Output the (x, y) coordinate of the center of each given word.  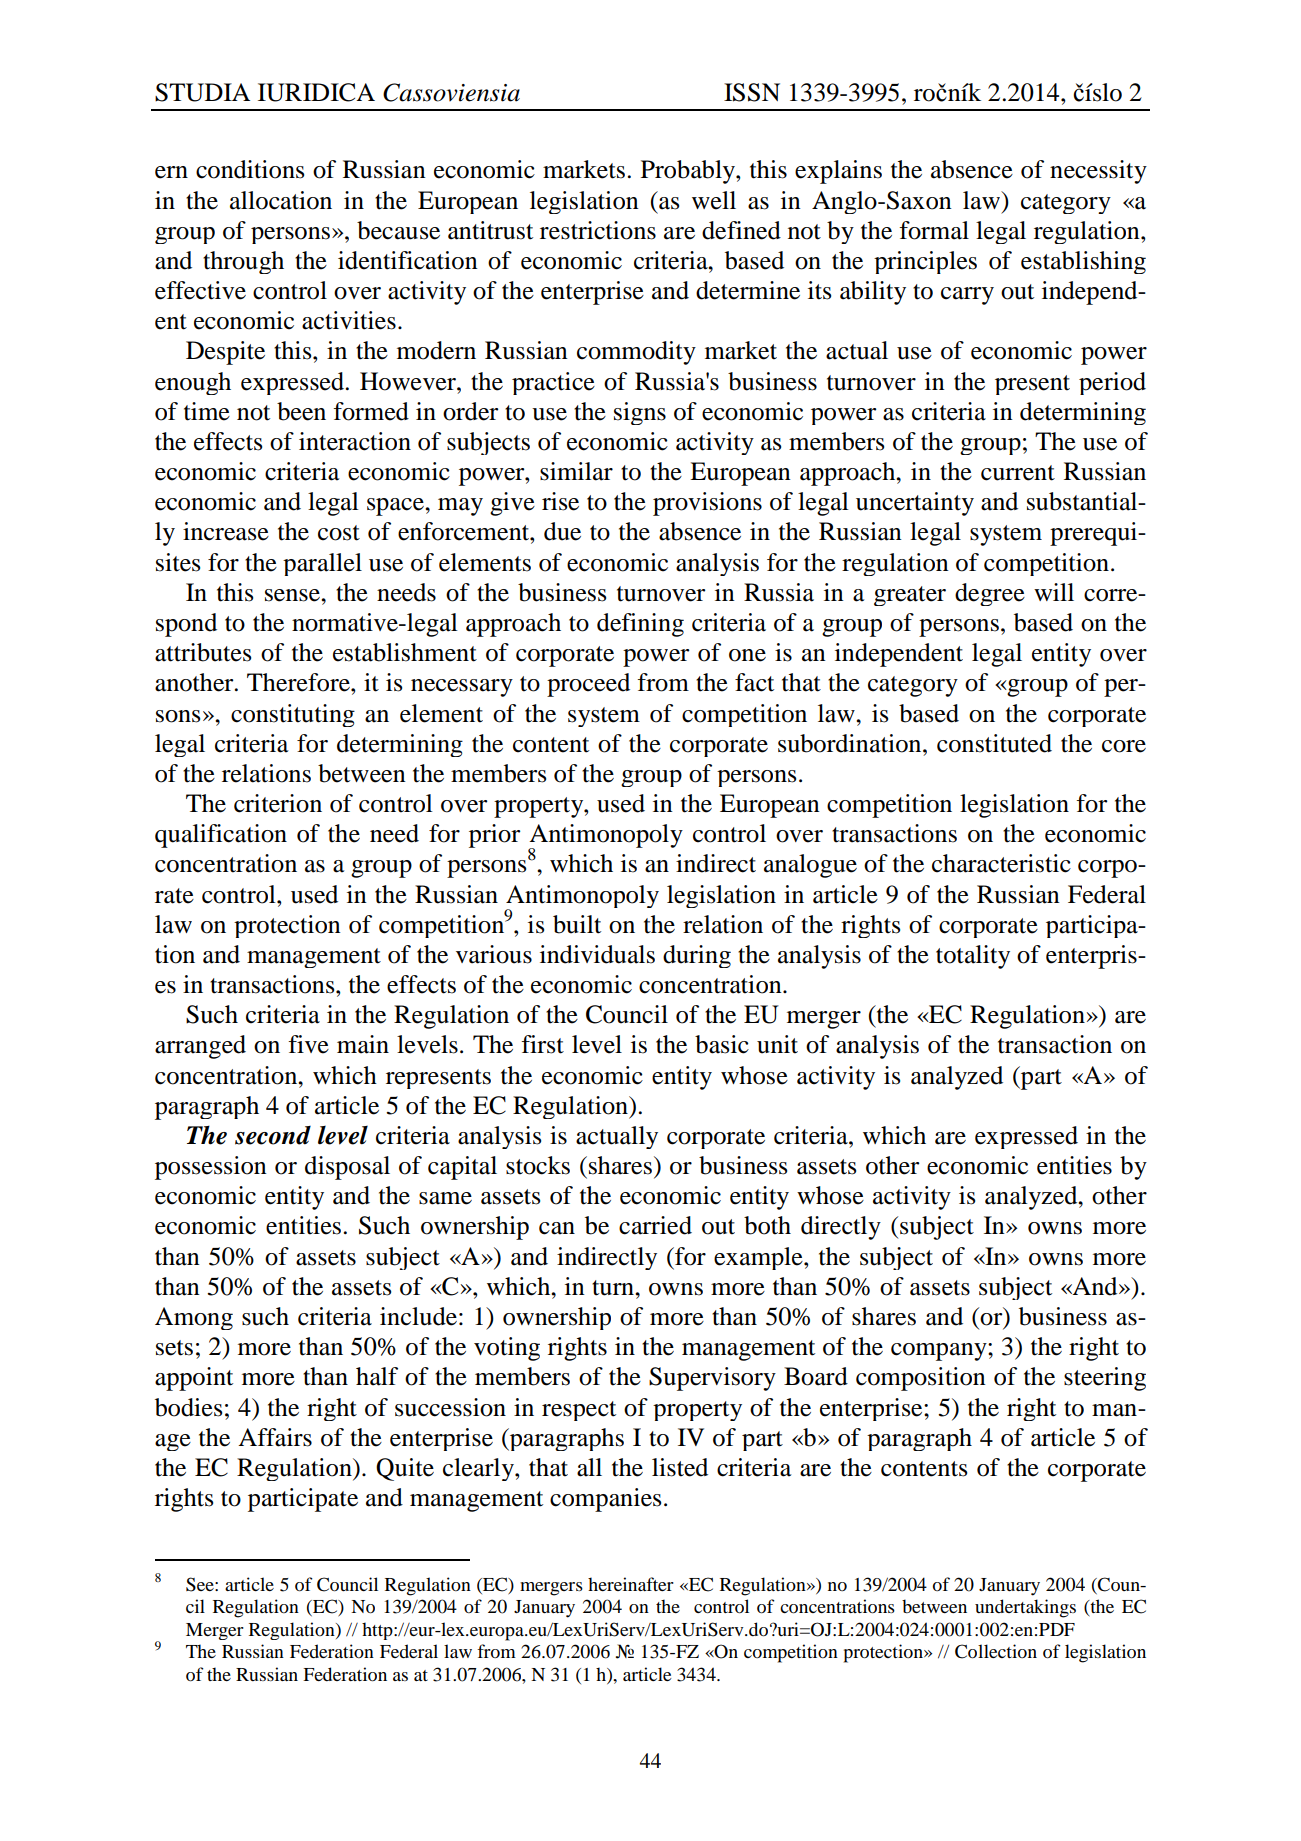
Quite (405, 1469)
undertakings (1025, 1608)
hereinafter (631, 1584)
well (714, 200)
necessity (1098, 172)
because (398, 230)
